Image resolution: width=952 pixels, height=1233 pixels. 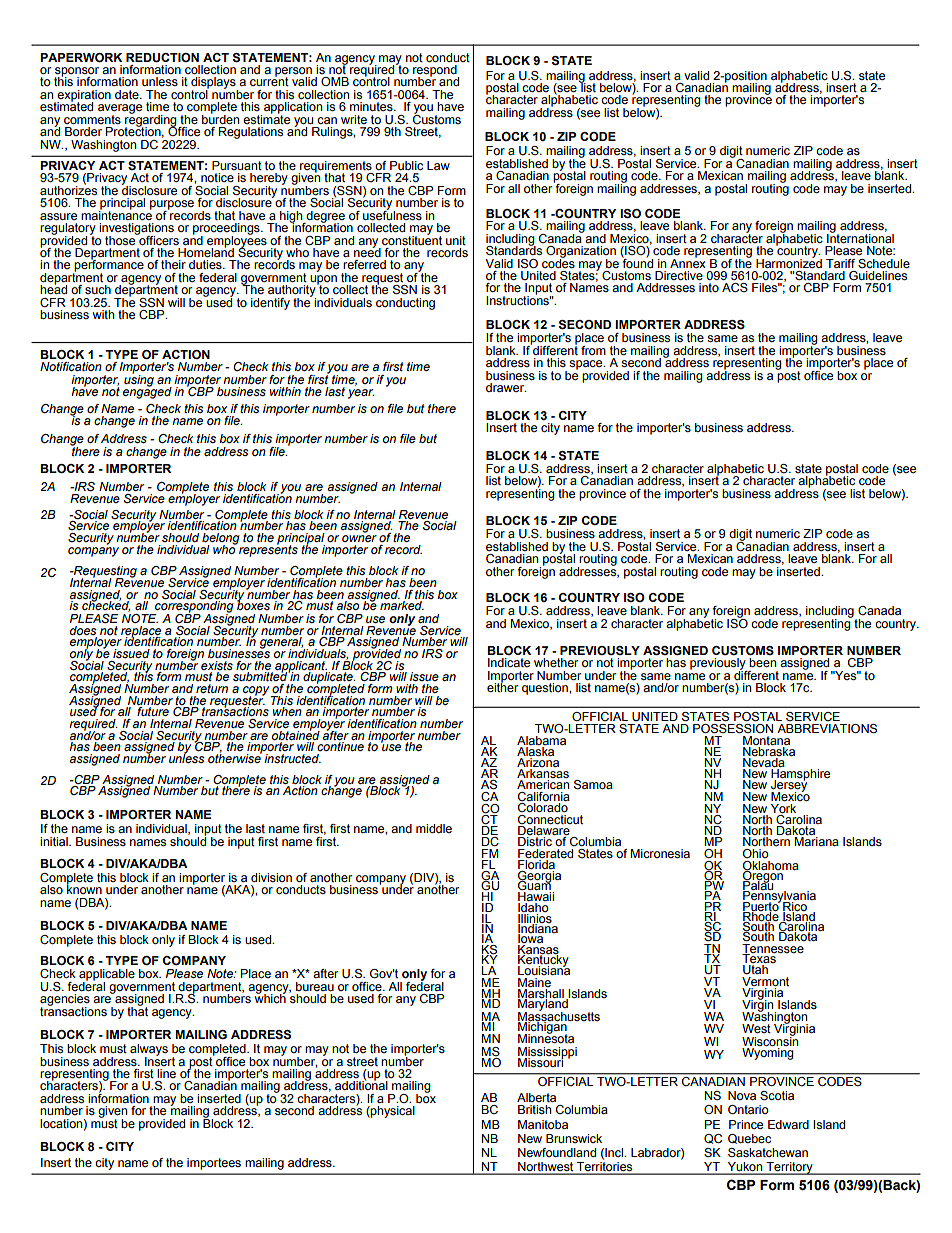 What do you see at coordinates (543, 1124) in the page?
I see `Manitoba` at bounding box center [543, 1124].
